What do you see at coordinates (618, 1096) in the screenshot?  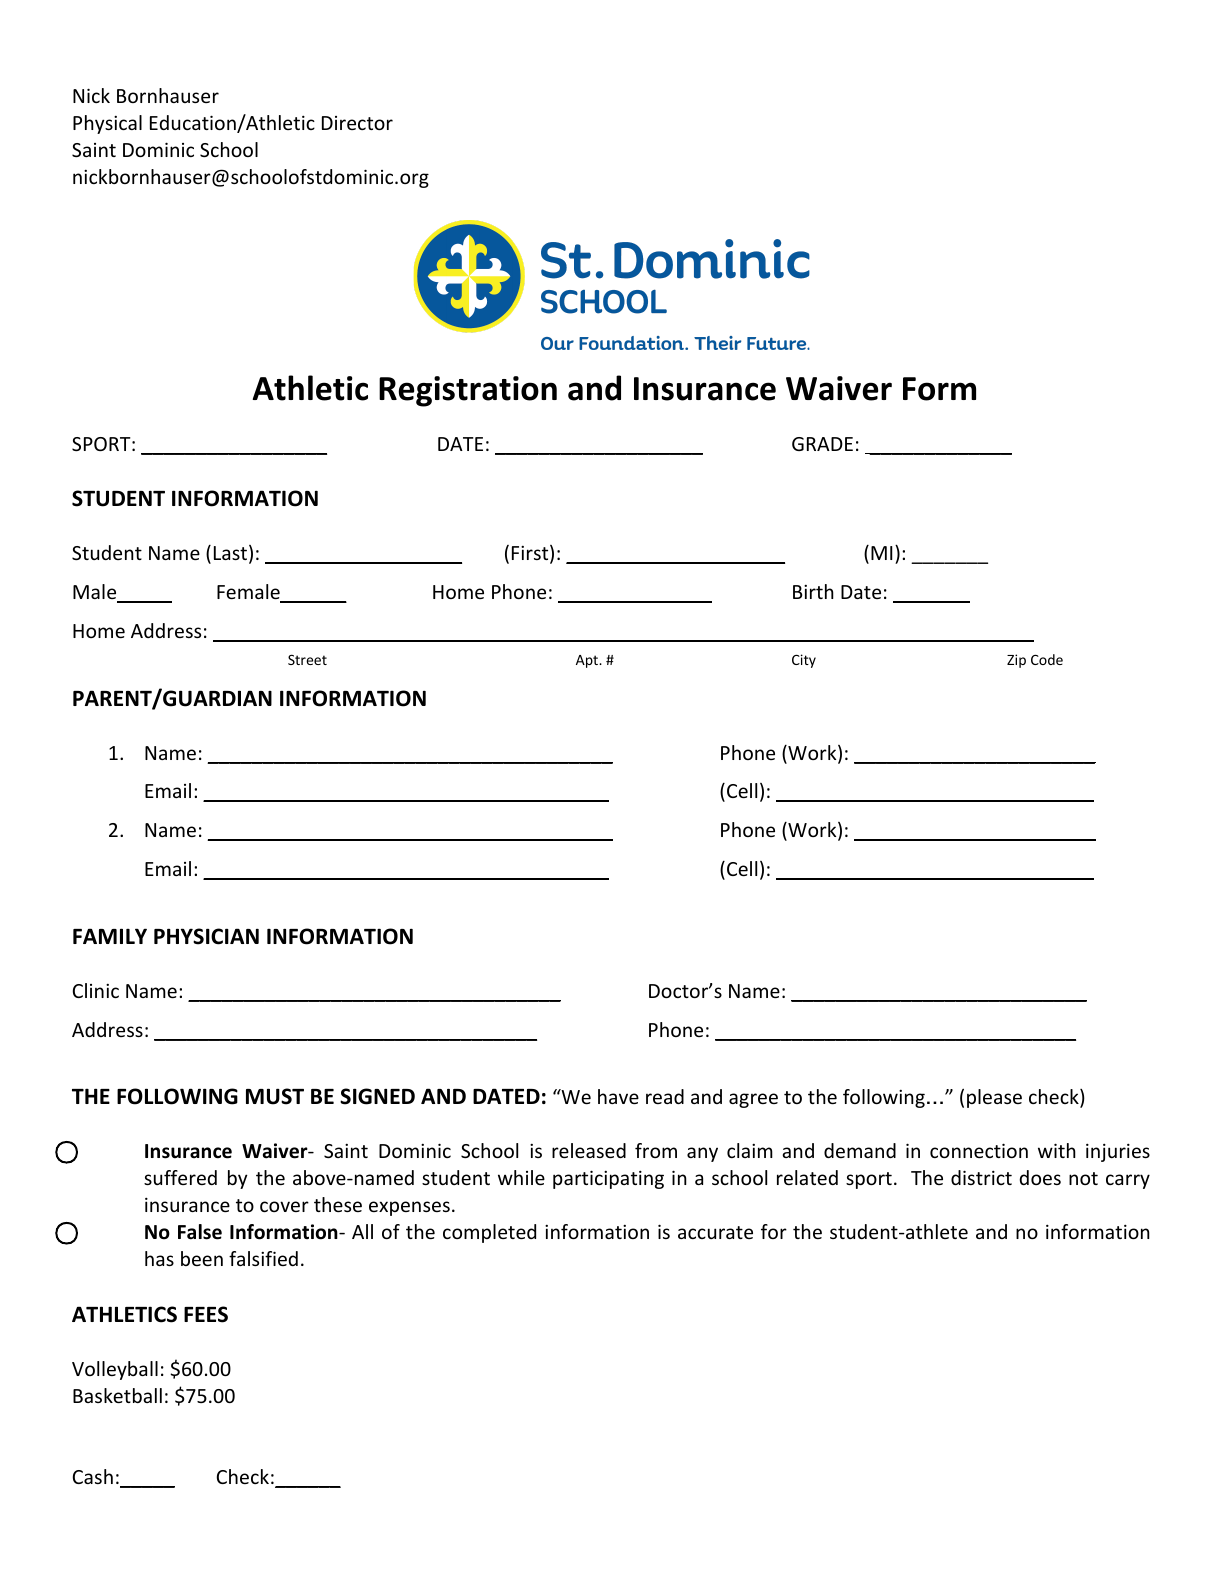 I see `have` at bounding box center [618, 1096].
